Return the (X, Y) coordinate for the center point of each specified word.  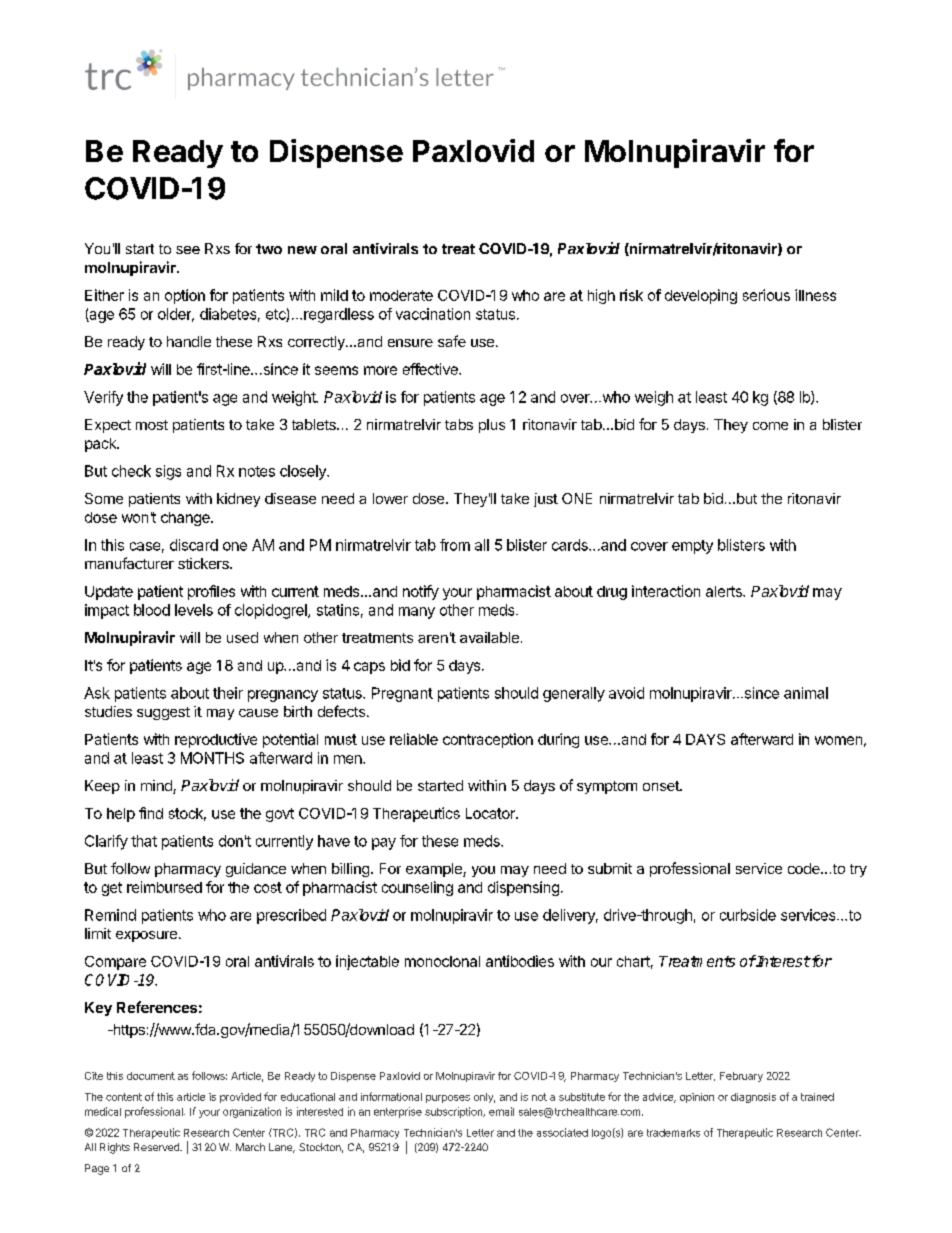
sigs (168, 472)
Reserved (157, 1147)
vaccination (433, 314)
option (185, 296)
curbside (748, 915)
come (770, 426)
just (546, 500)
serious (766, 295)
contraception (488, 740)
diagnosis (753, 1098)
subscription (455, 1112)
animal (806, 693)
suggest (163, 713)
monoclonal (442, 961)
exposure (146, 936)
